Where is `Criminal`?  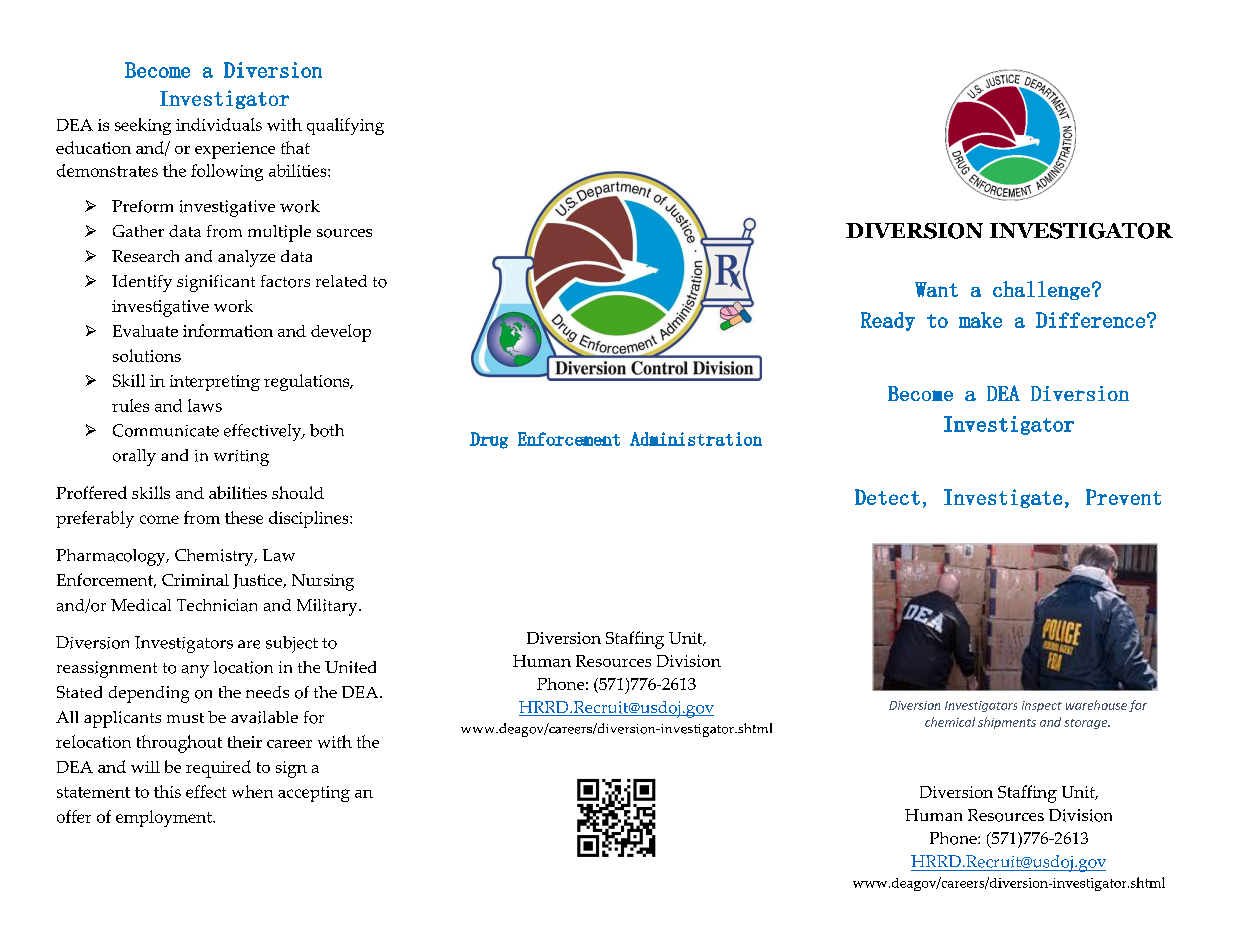 Criminal is located at coordinates (195, 580).
